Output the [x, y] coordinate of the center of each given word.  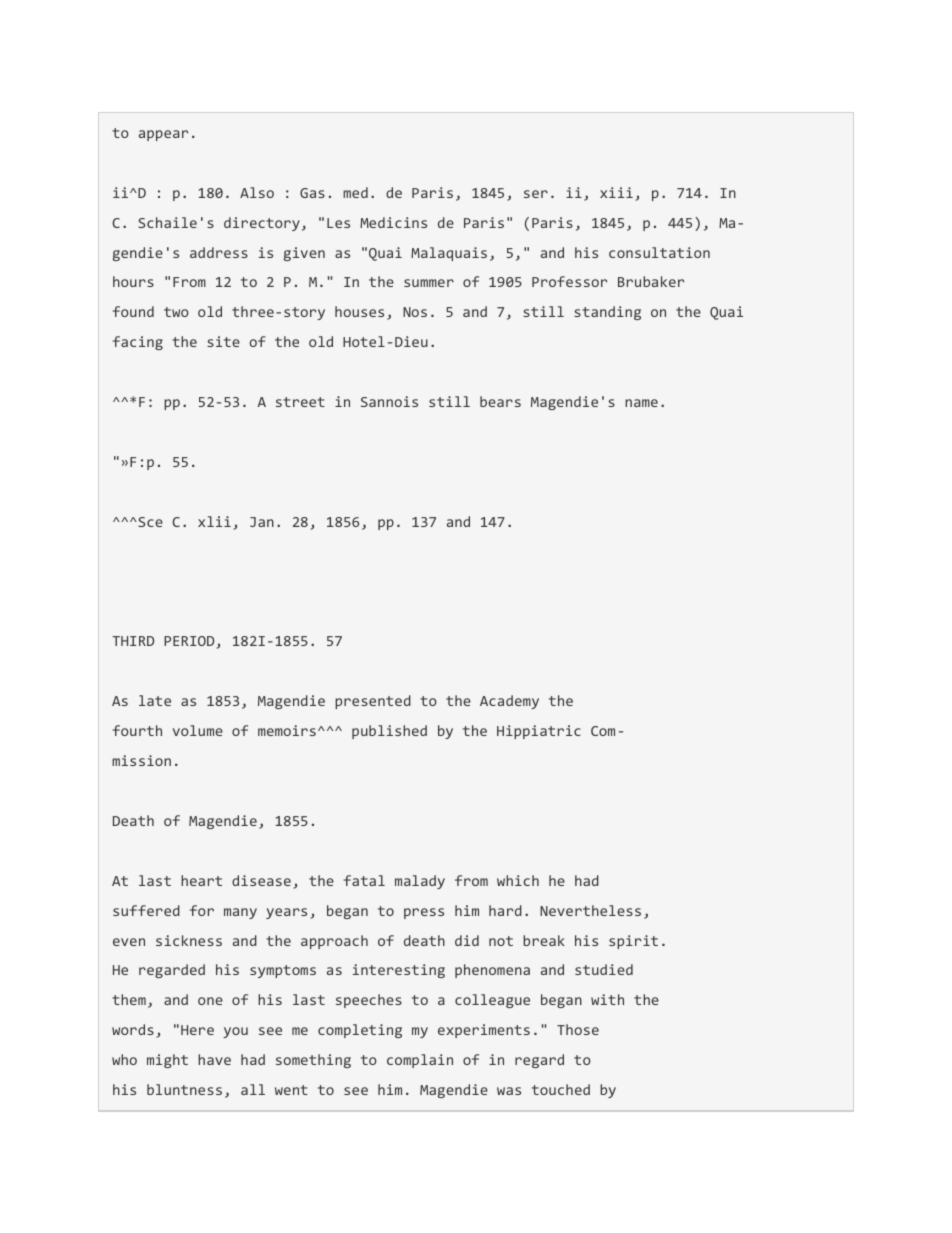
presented [373, 702]
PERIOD [190, 642]
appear [163, 135]
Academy [509, 702]
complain [420, 1061]
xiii [616, 192]
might [167, 1061]
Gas [312, 193]
